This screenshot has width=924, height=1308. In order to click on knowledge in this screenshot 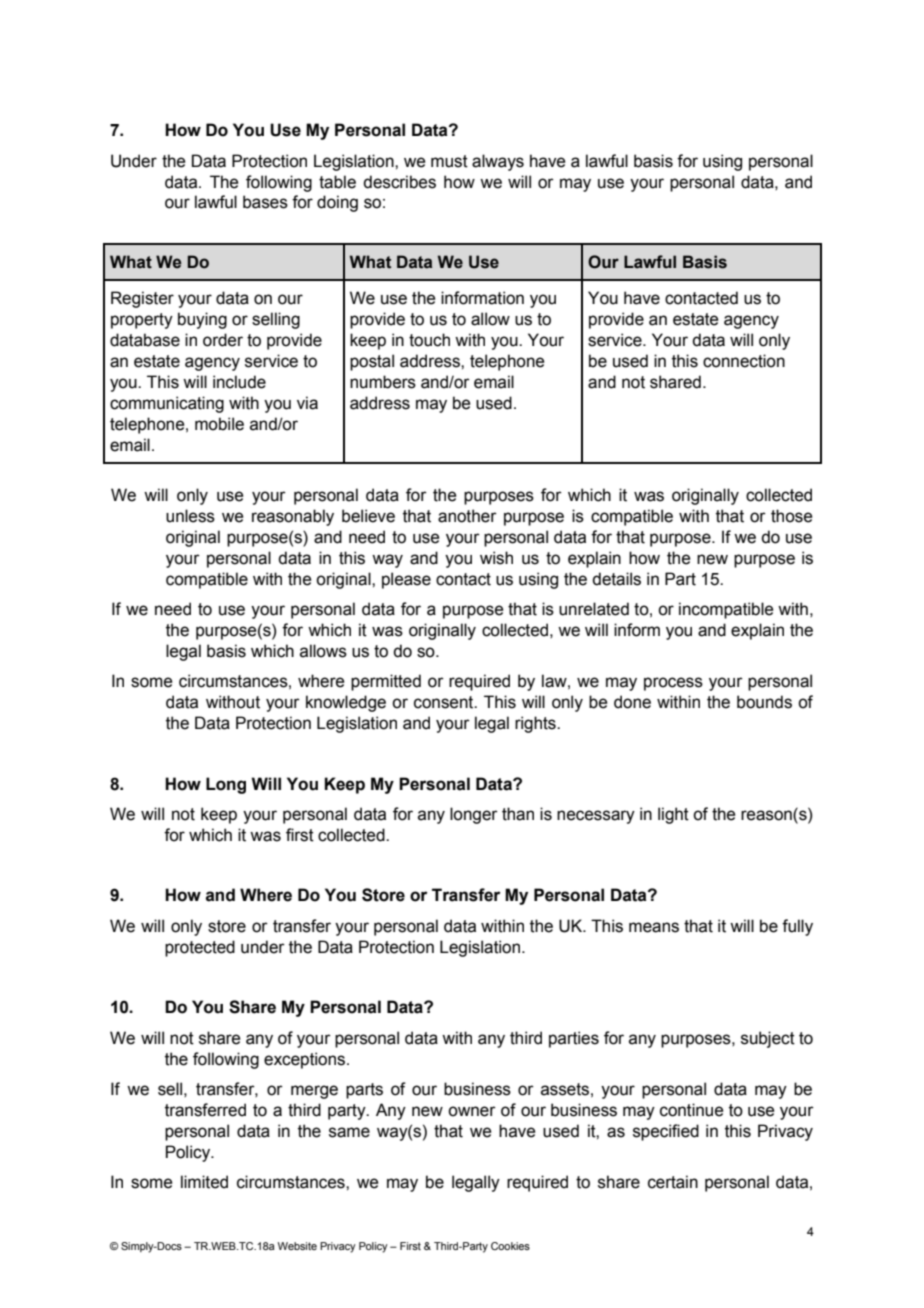, I will do `click(346, 703)`.
